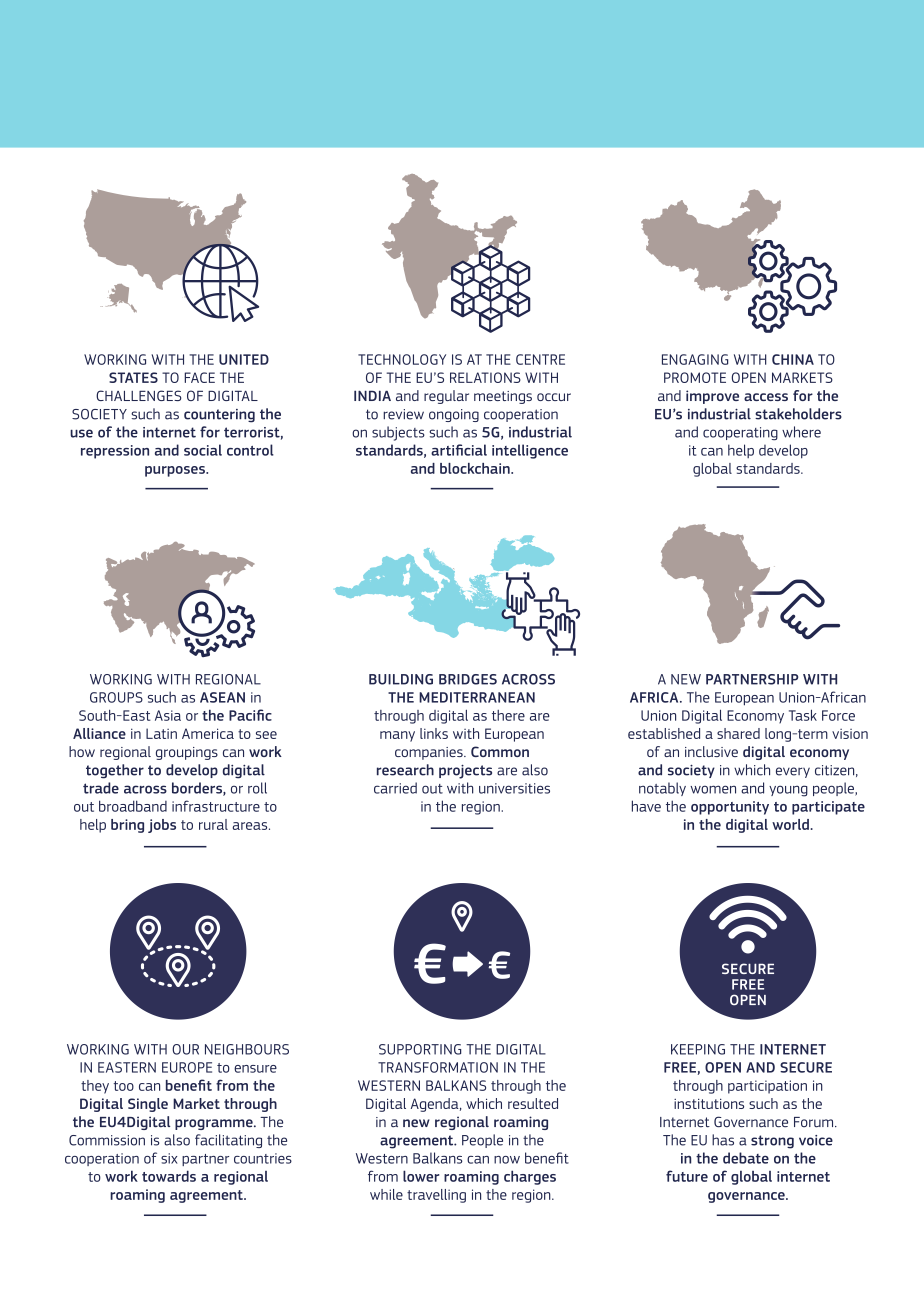  What do you see at coordinates (766, 397) in the page?
I see `access` at bounding box center [766, 397].
